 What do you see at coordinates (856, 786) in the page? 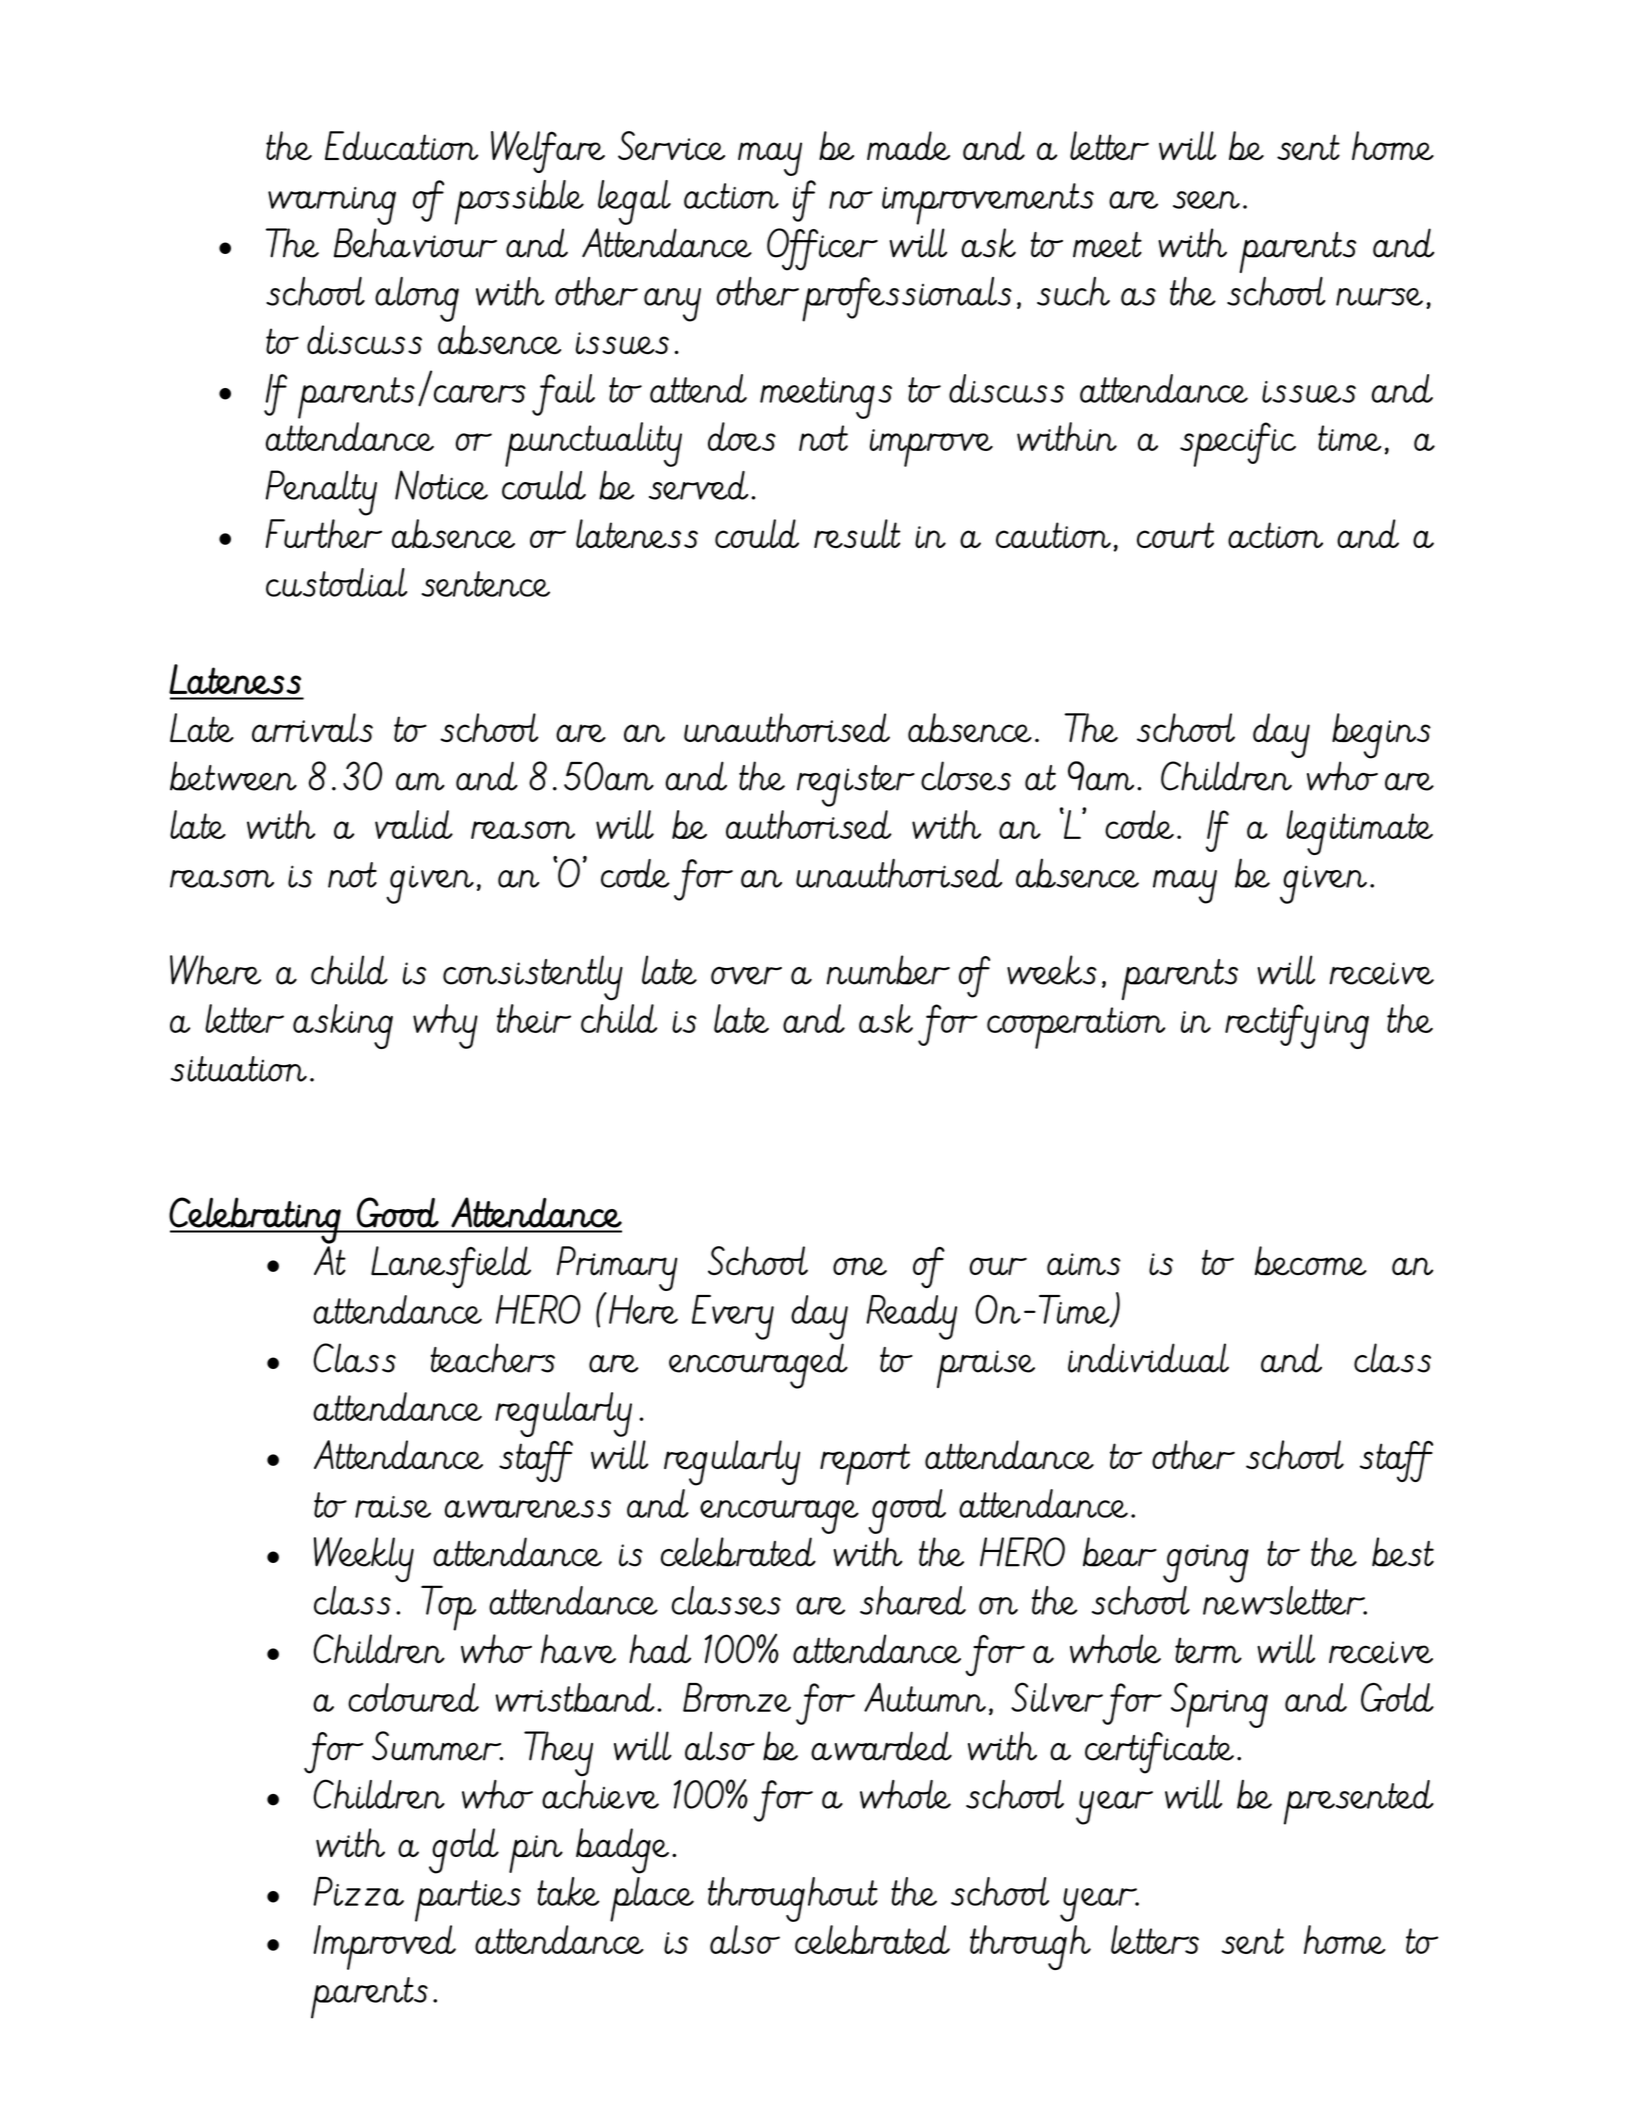
I see `register` at bounding box center [856, 786].
